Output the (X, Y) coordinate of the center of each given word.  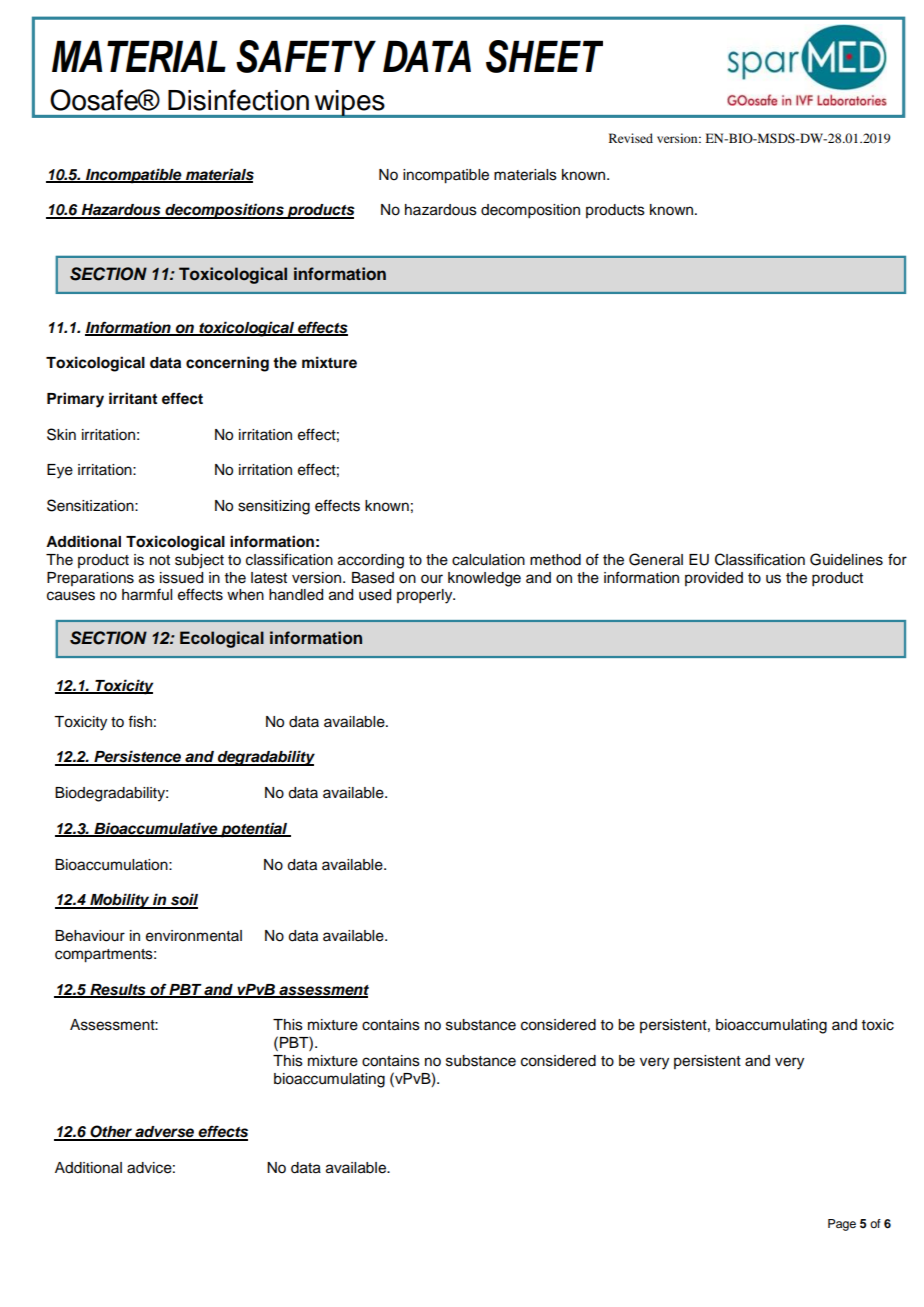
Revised (631, 138)
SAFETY (306, 56)
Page (842, 1225)
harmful (147, 595)
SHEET (544, 56)
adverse (165, 1133)
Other (111, 1132)
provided (714, 579)
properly (426, 596)
